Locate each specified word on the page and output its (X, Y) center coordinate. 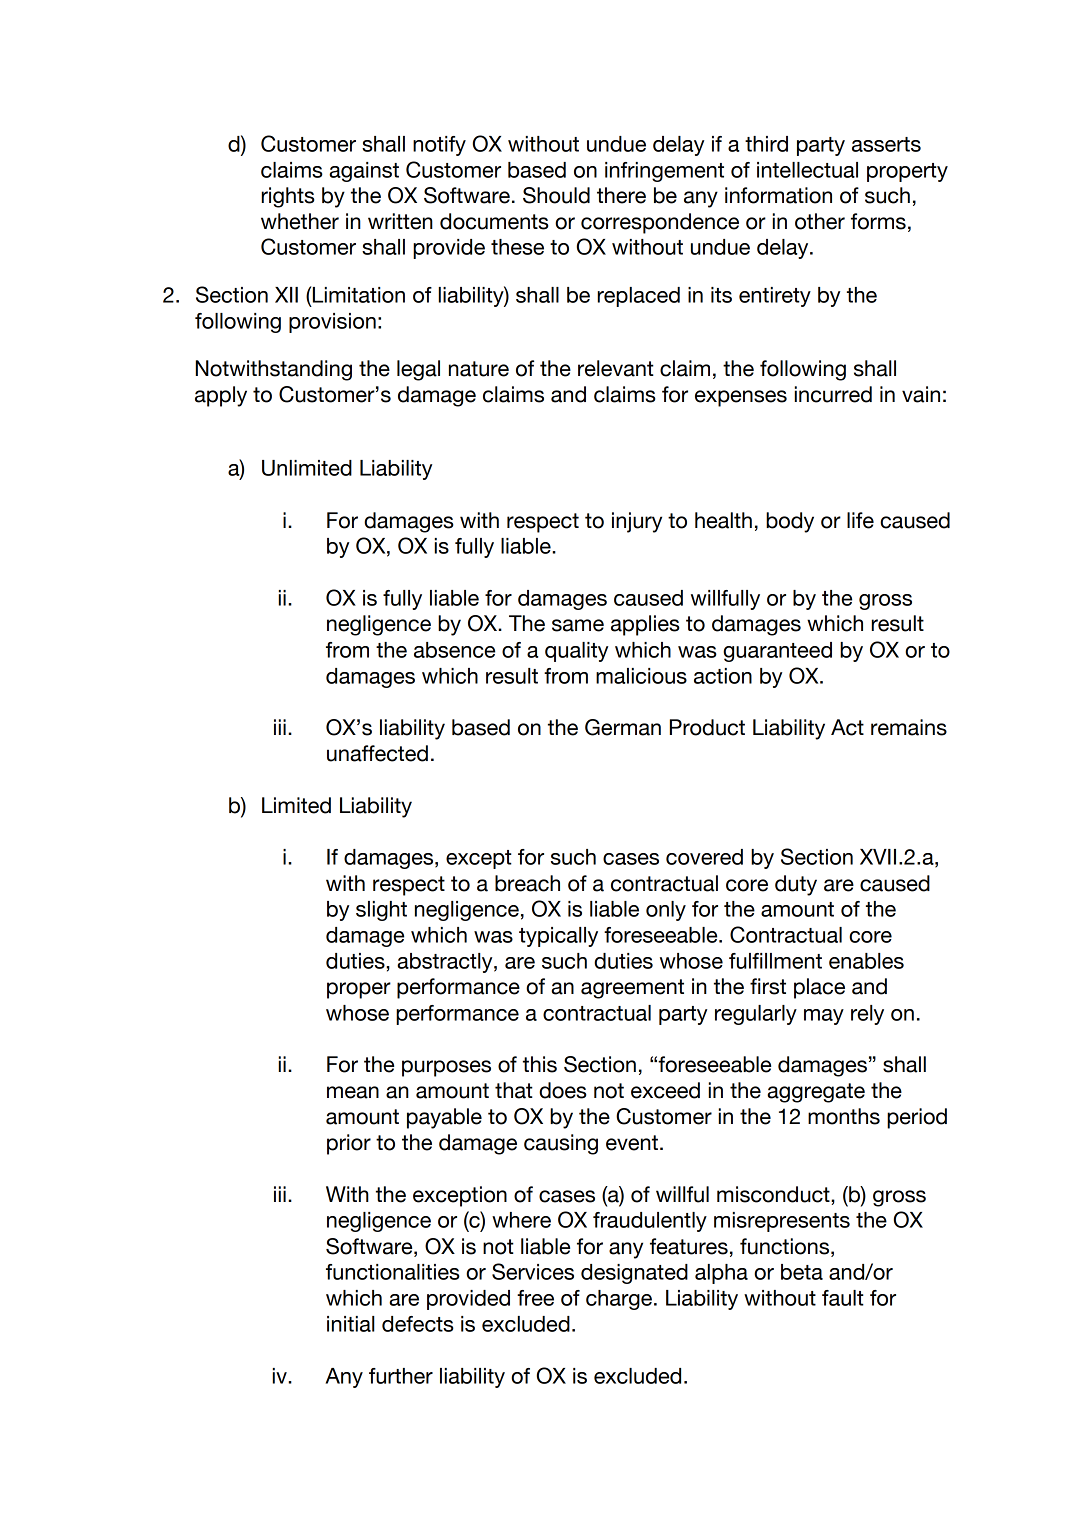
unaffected (377, 753)
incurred (833, 394)
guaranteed (777, 652)
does (563, 1090)
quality (576, 652)
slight (381, 911)
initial (351, 1324)
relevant (616, 368)
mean (353, 1092)
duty (796, 885)
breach (527, 883)
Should (556, 195)
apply (221, 396)
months (844, 1116)
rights (288, 197)
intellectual (807, 170)
